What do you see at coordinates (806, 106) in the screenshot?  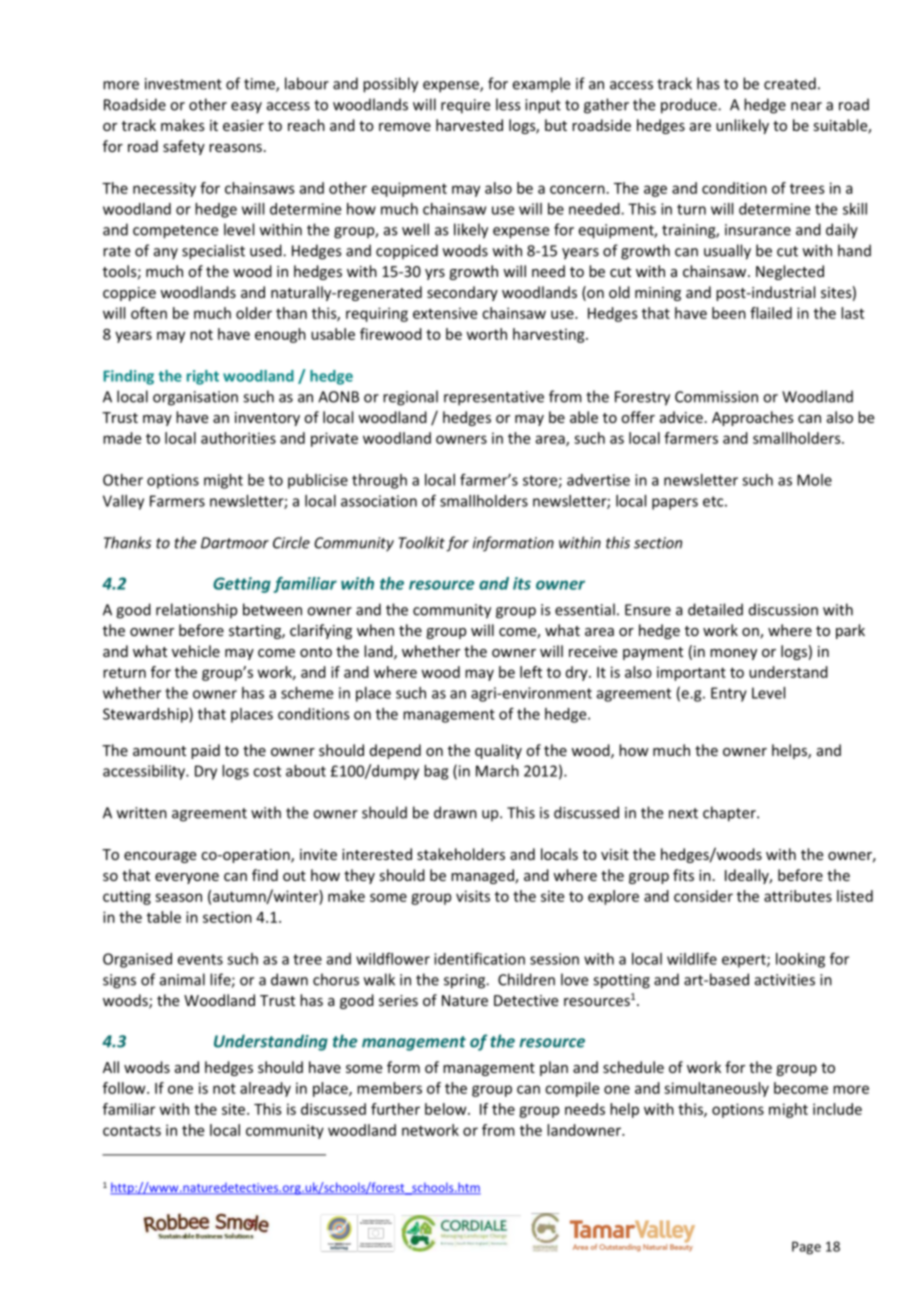 I see `near` at bounding box center [806, 106].
